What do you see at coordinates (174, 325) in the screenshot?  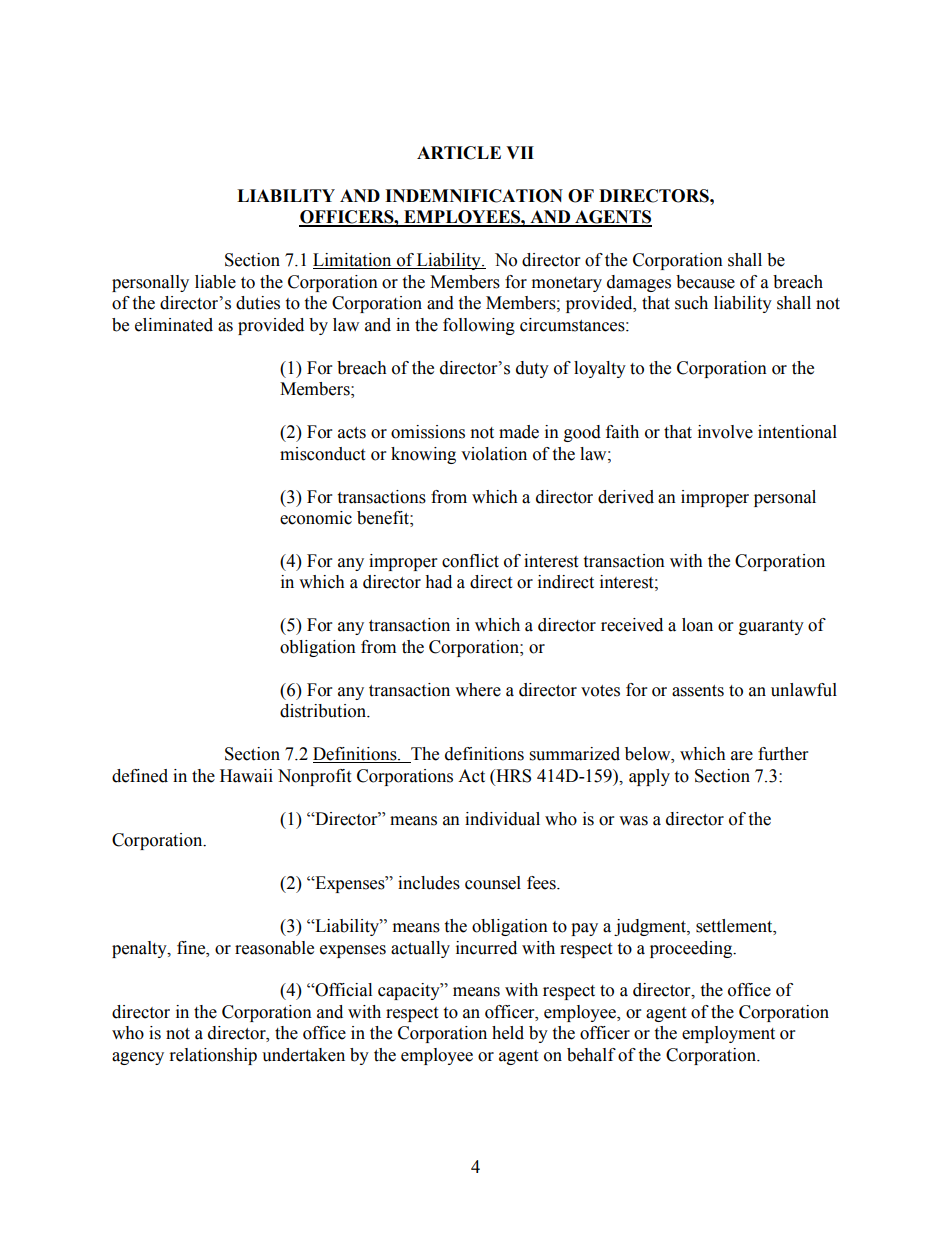 I see `eliminated` at bounding box center [174, 325].
